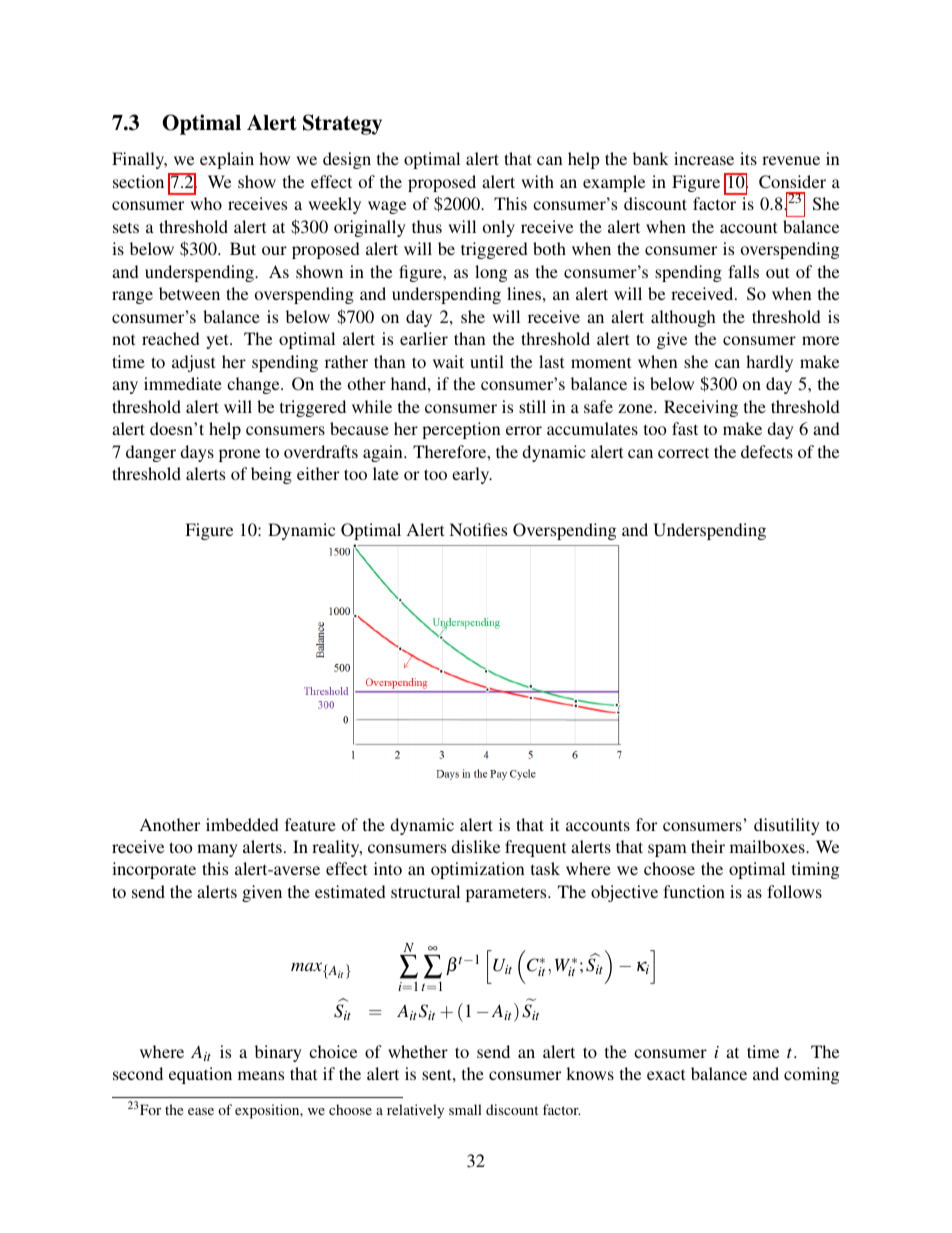 The height and width of the image is (1233, 952). Describe the element at coordinates (537, 181) in the image. I see `with` at that location.
